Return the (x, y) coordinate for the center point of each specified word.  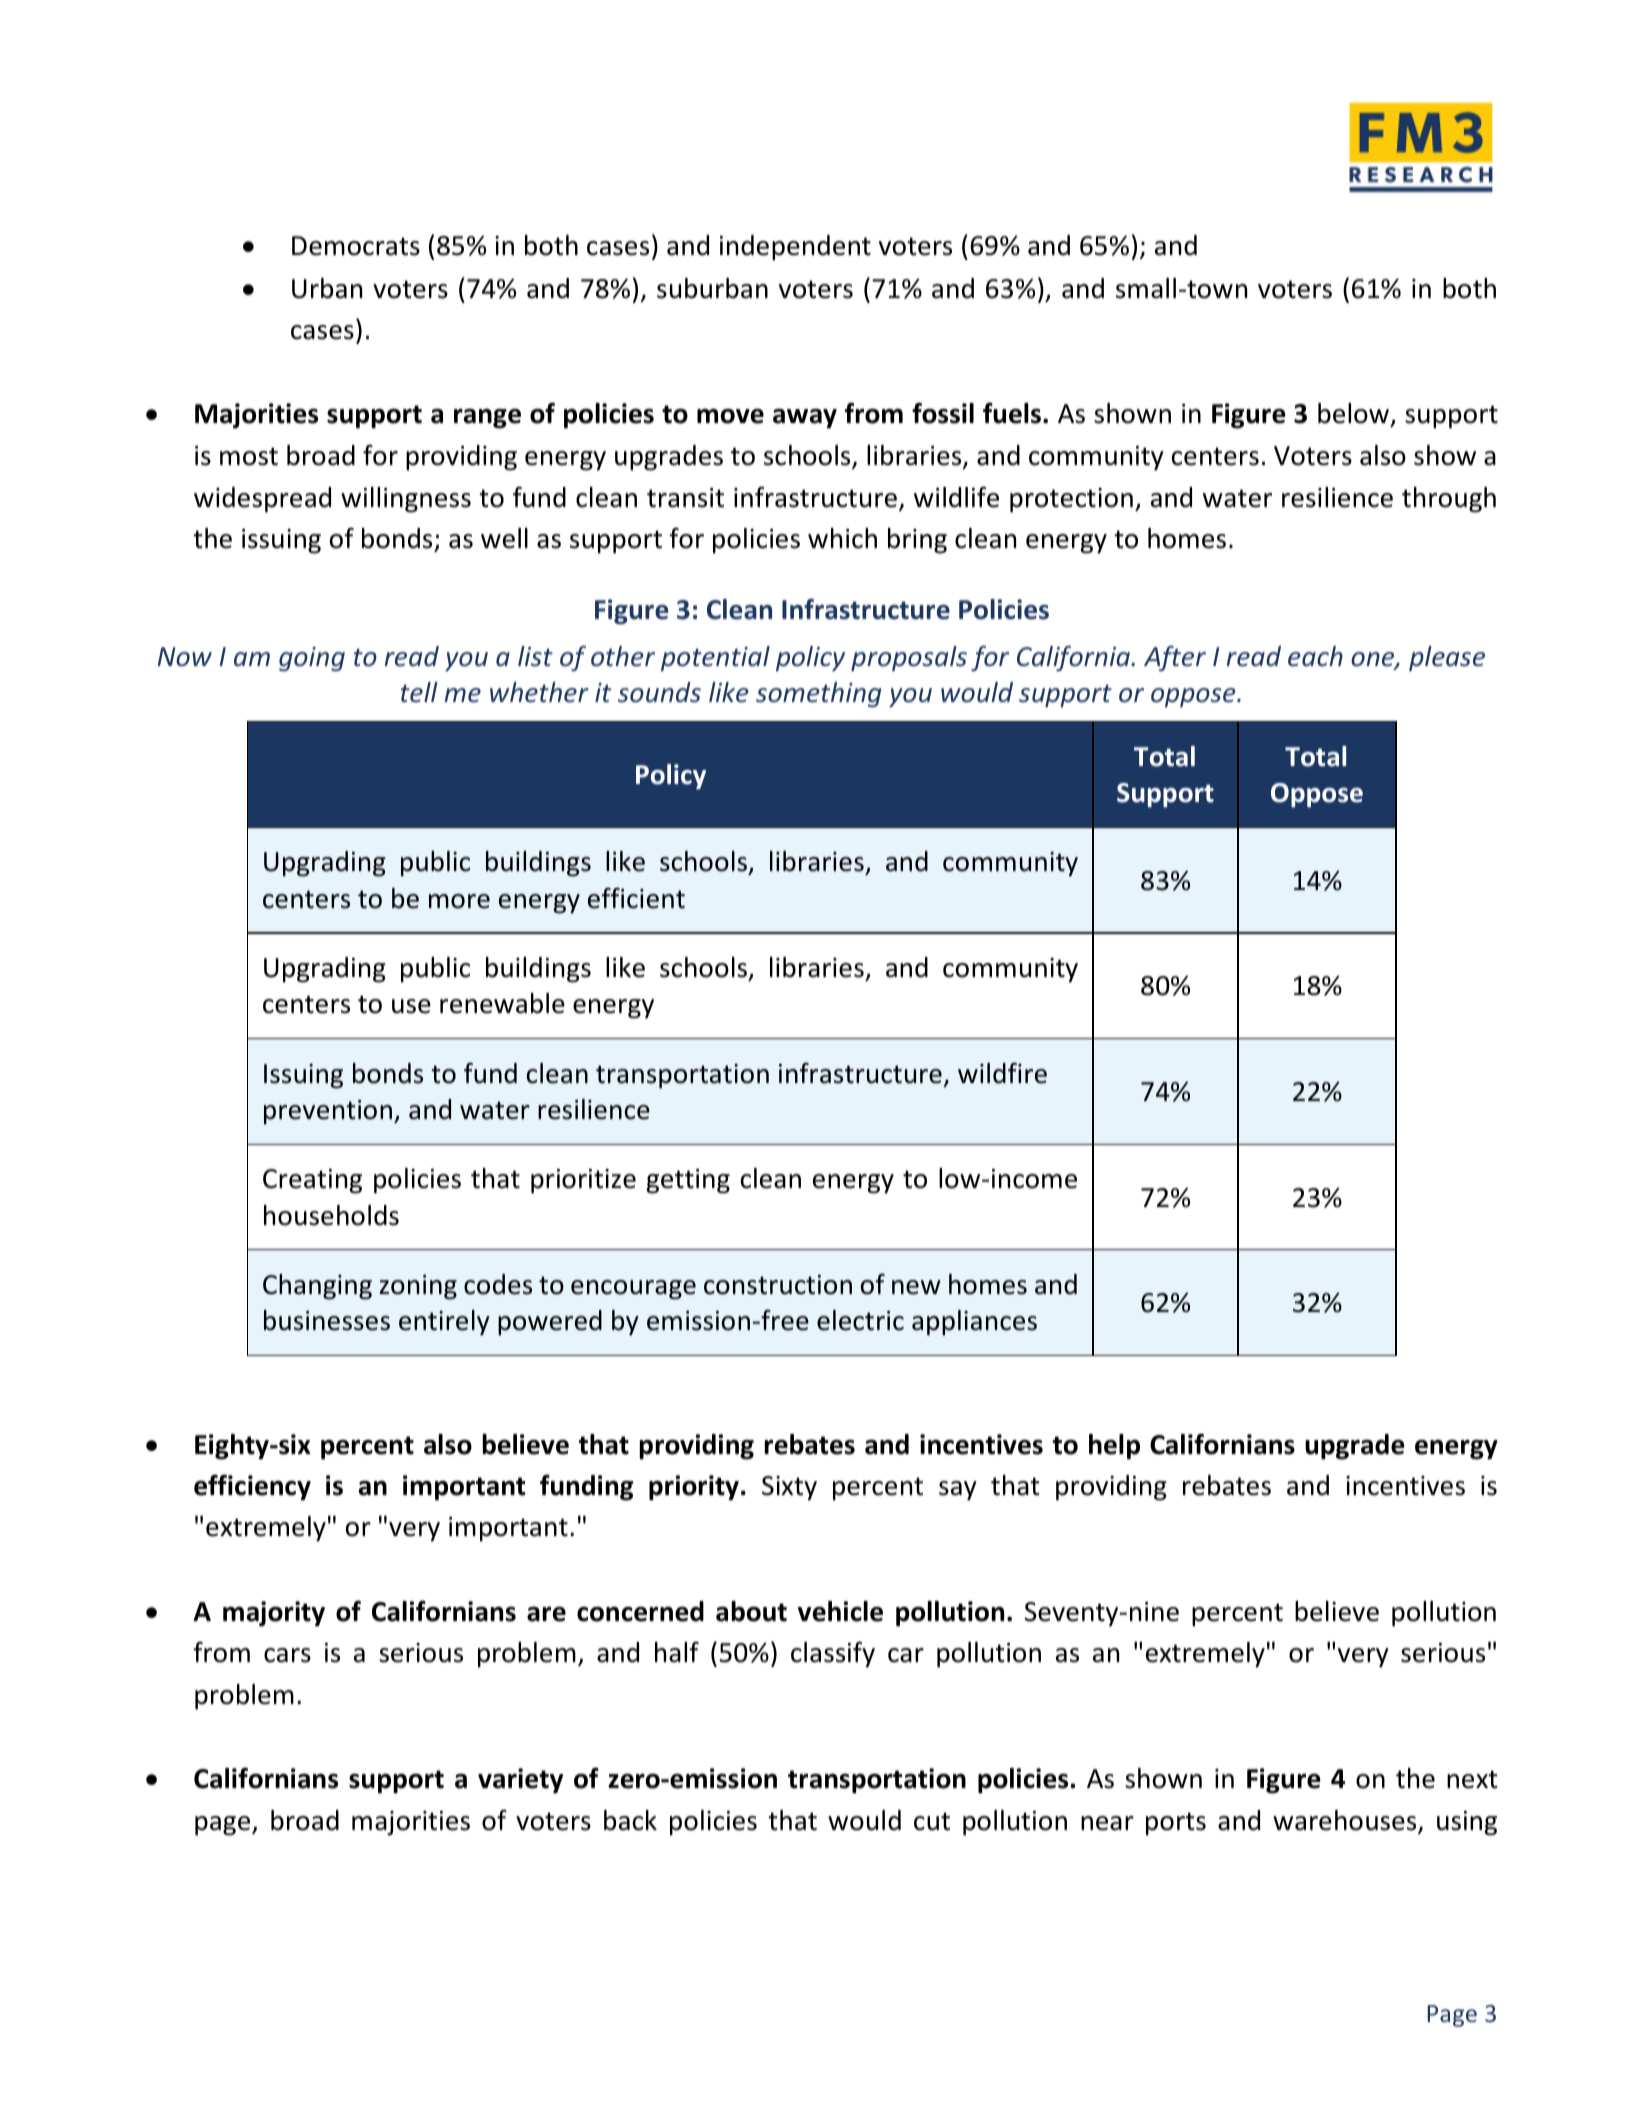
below (1354, 415)
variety (520, 1781)
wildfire (1002, 1073)
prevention (328, 1112)
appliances (974, 1323)
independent (795, 248)
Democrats (356, 246)
